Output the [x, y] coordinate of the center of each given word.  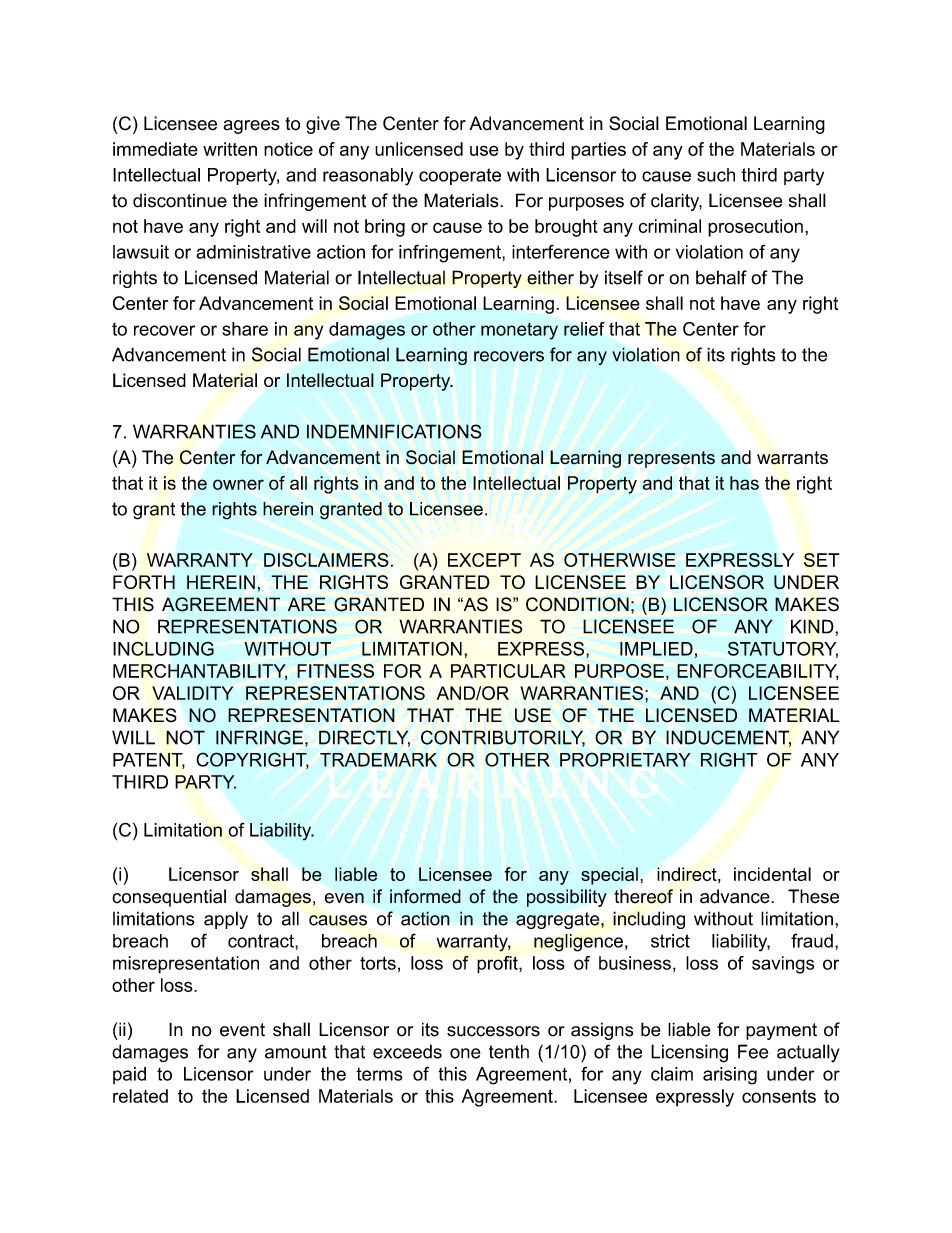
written [230, 149]
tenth [509, 1051]
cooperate [460, 176]
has [744, 483]
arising [730, 1076]
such [716, 175]
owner [238, 484]
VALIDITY [192, 693]
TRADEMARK [378, 760]
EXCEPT [484, 560]
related [140, 1096]
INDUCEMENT [728, 738]
